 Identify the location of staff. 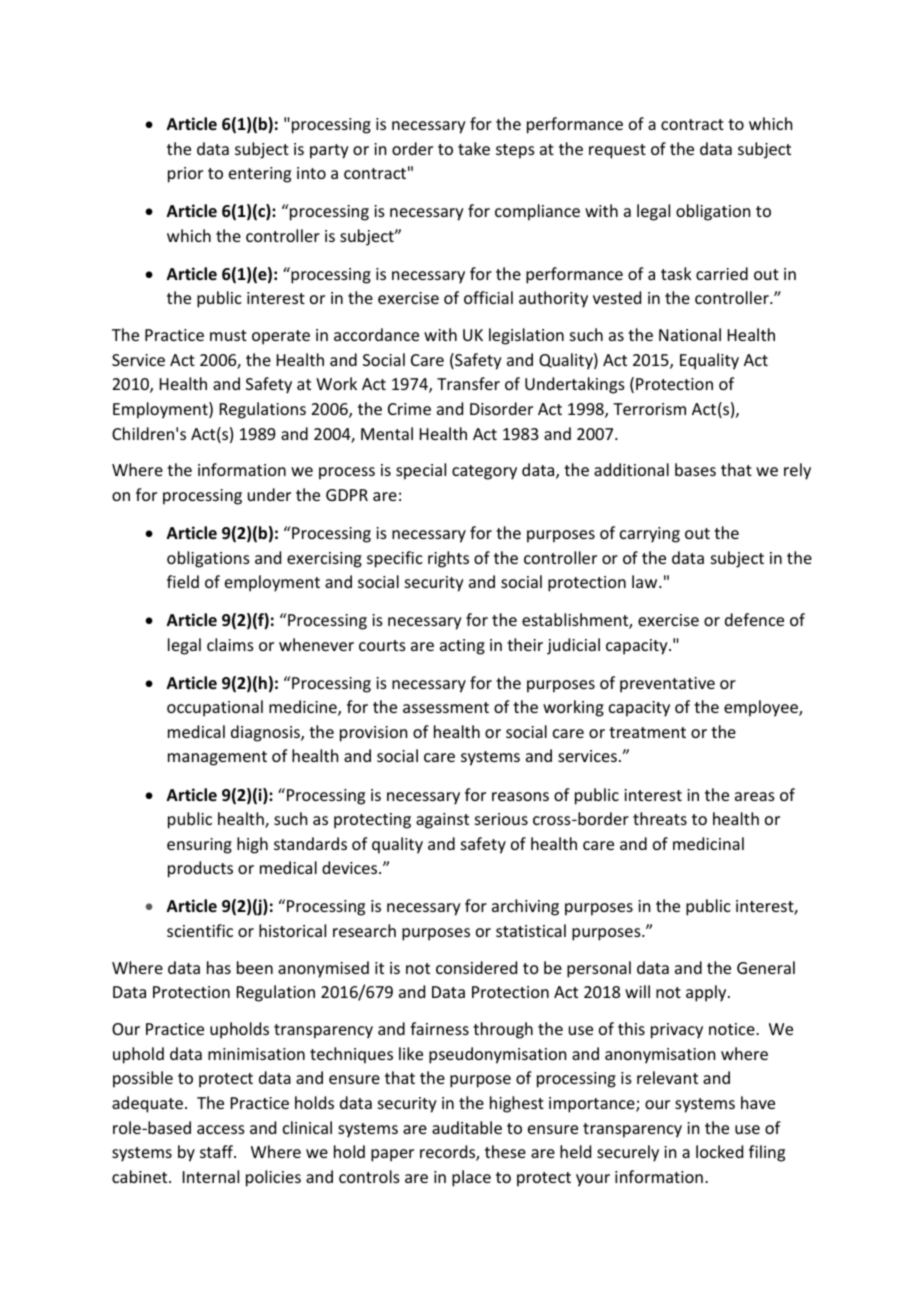
(218, 1151).
